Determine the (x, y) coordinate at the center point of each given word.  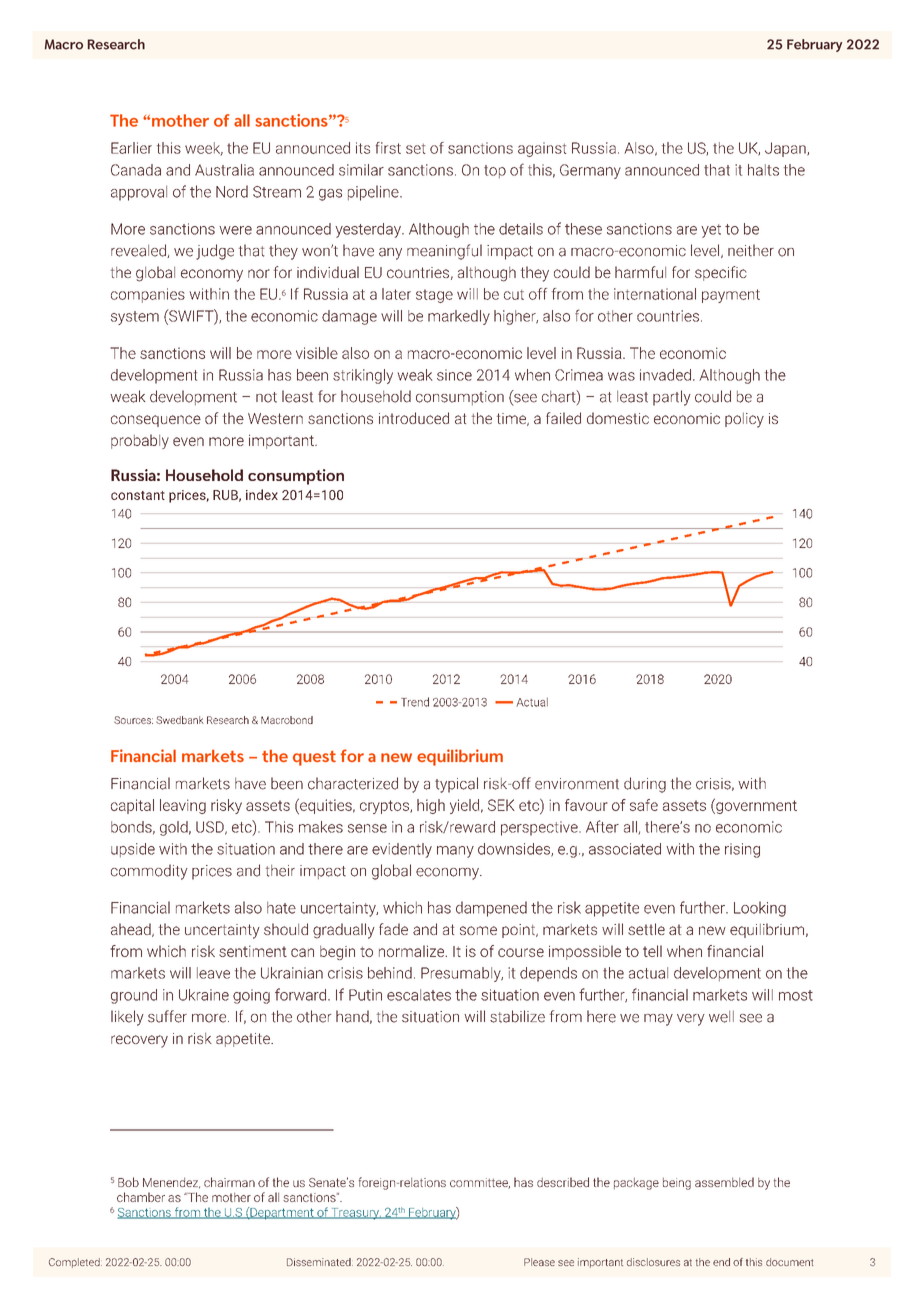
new (712, 930)
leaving (183, 806)
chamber (141, 1197)
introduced (414, 418)
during (645, 785)
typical (456, 785)
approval (139, 193)
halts (763, 170)
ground (134, 996)
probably (140, 441)
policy (744, 420)
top (495, 171)
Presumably (462, 974)
